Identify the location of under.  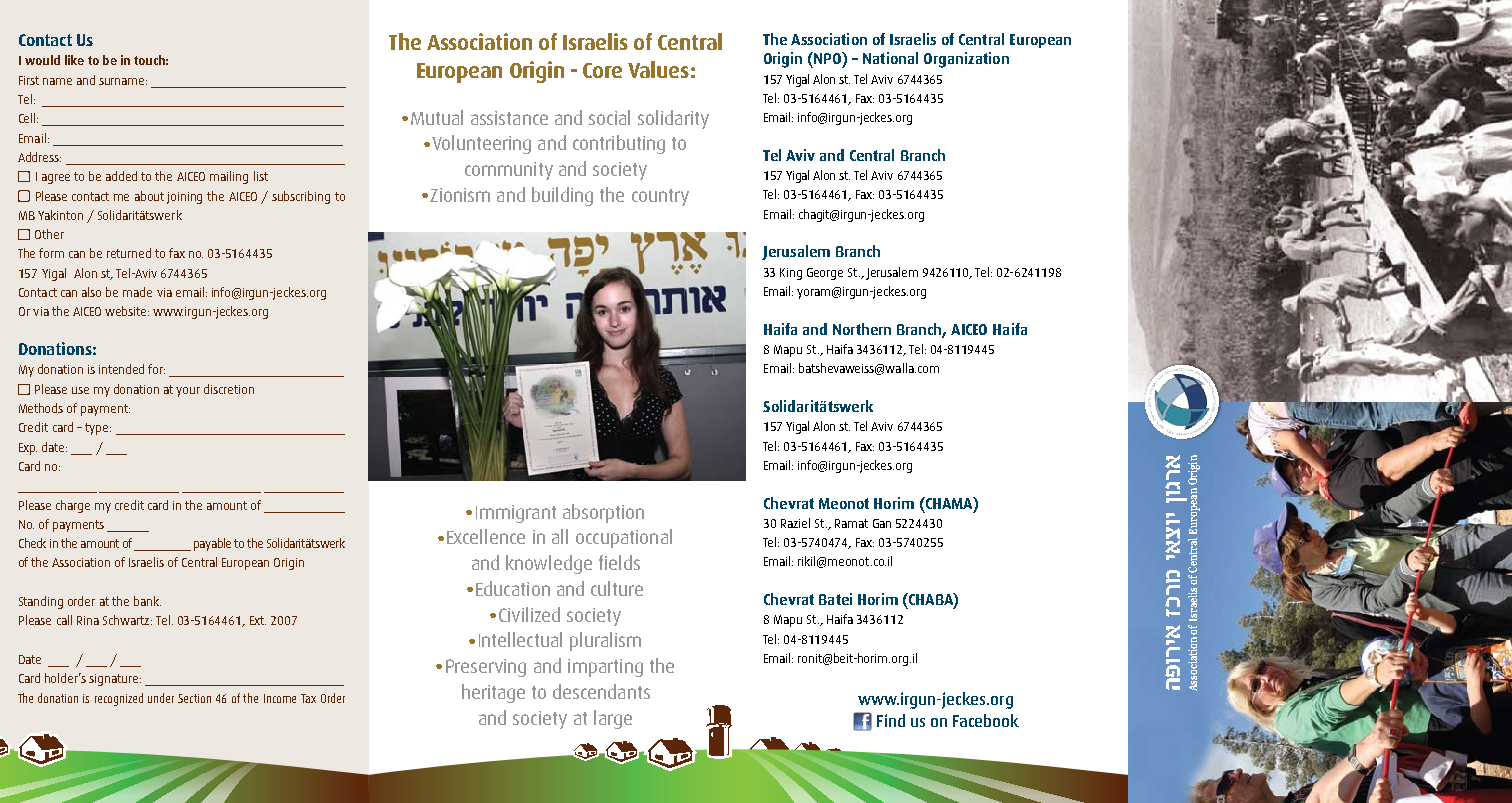
(161, 698).
